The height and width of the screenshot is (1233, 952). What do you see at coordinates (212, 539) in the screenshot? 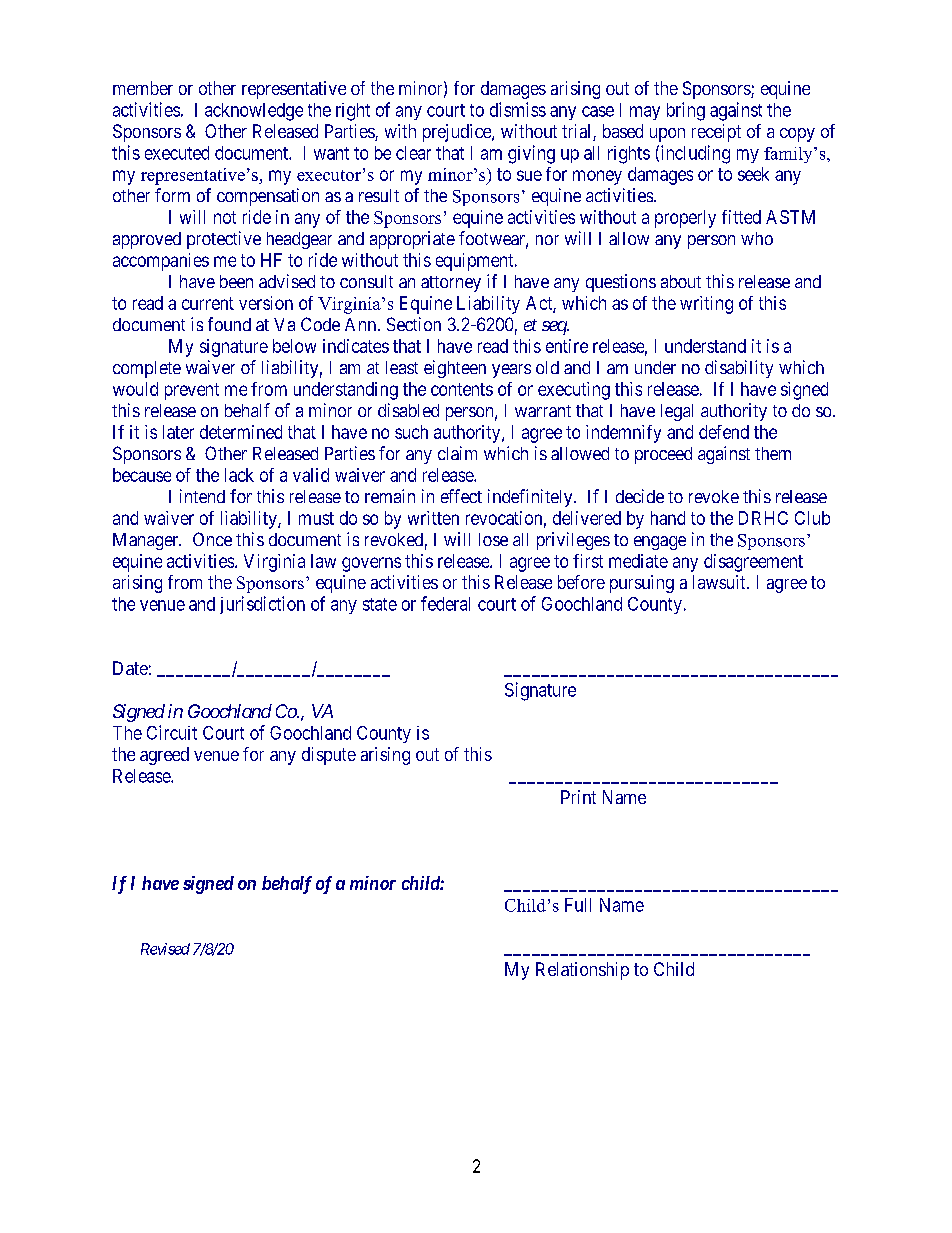
I see `Once` at bounding box center [212, 539].
